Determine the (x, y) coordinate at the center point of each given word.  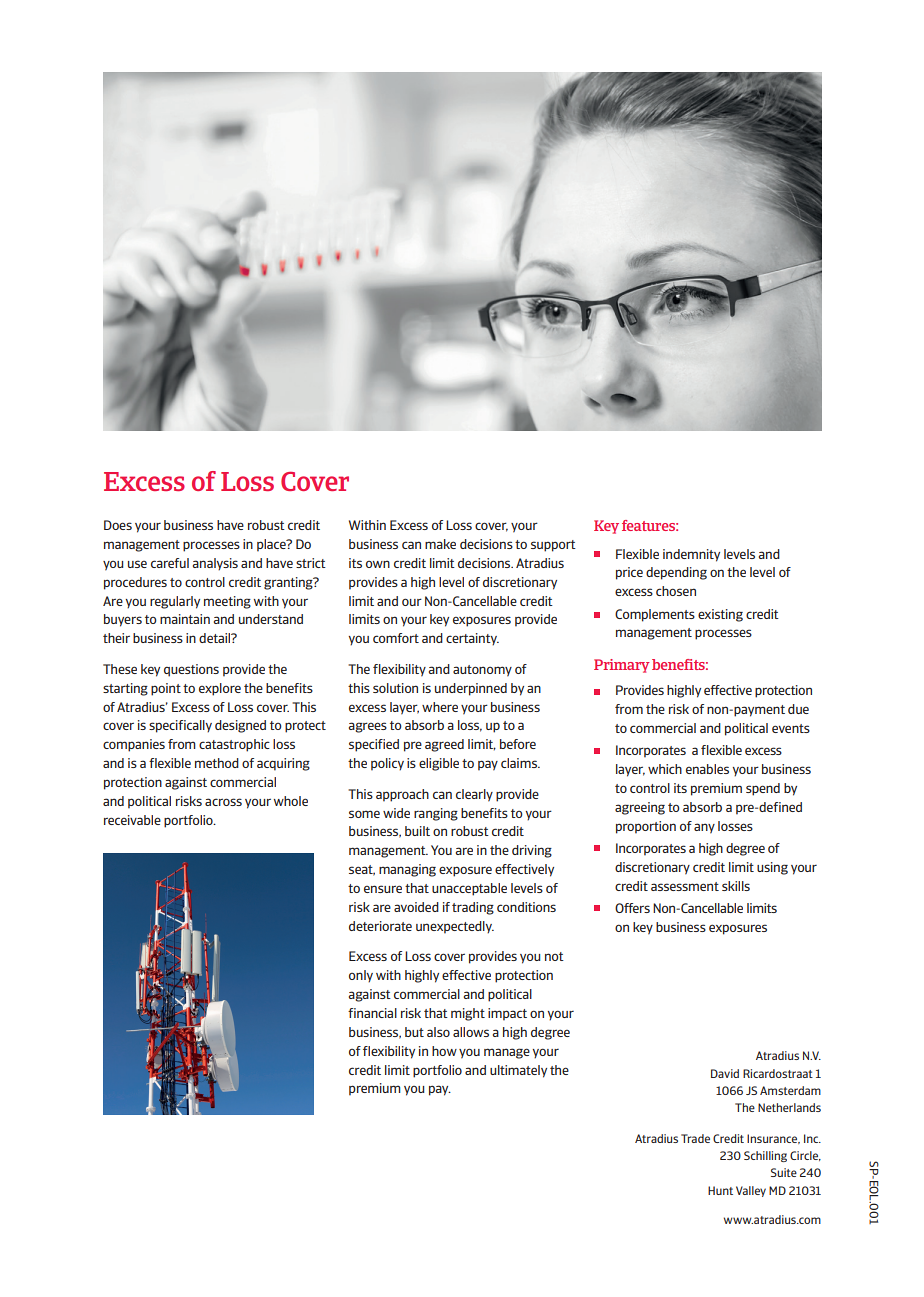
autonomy (482, 671)
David (725, 1073)
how (444, 1051)
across (223, 802)
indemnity (691, 555)
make (440, 544)
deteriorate (380, 926)
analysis (215, 564)
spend (763, 789)
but (414, 1032)
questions (191, 670)
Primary (622, 666)
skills (736, 886)
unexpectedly (455, 927)
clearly (474, 795)
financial (372, 1013)
